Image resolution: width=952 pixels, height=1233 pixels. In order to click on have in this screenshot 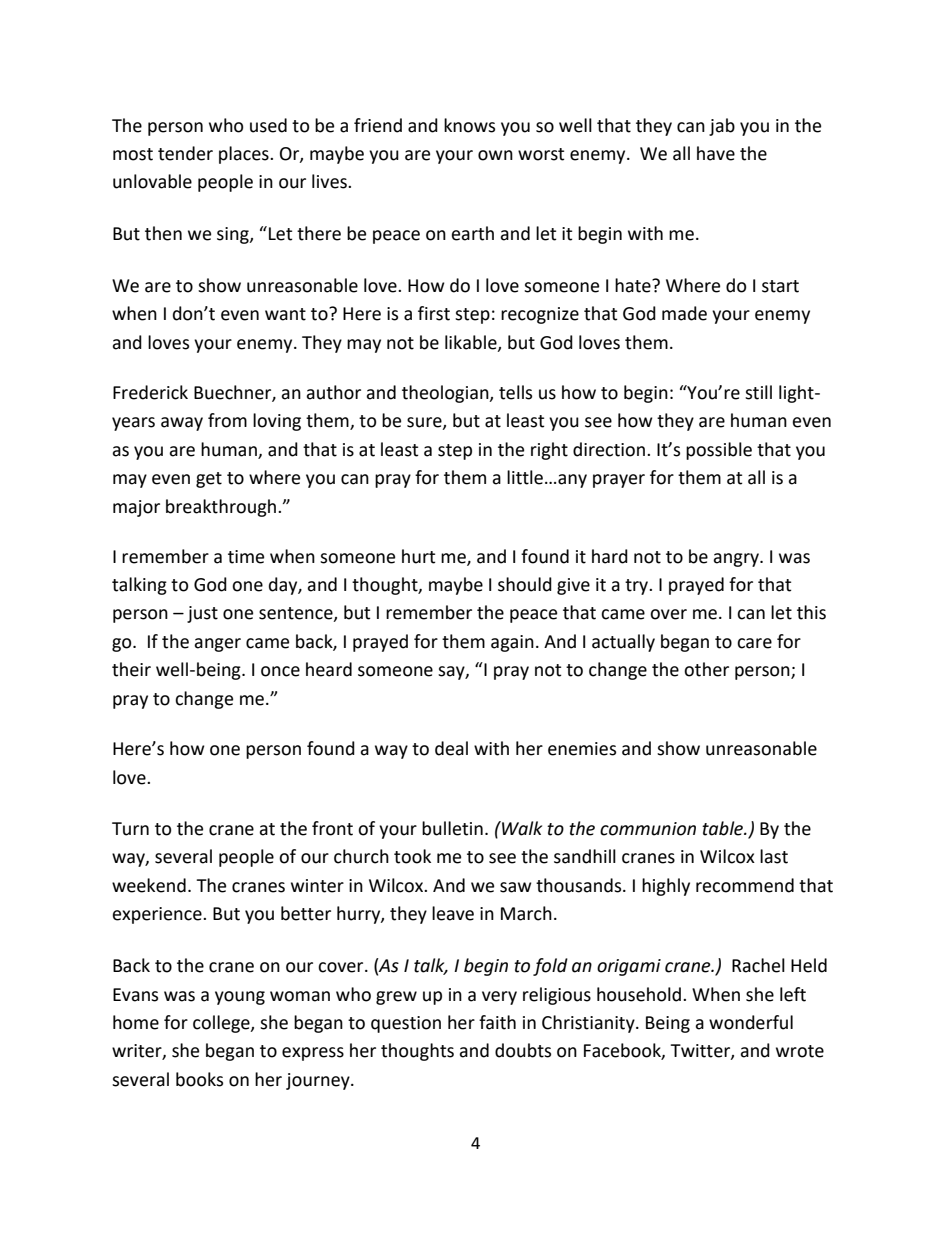, I will do `click(716, 153)`.
